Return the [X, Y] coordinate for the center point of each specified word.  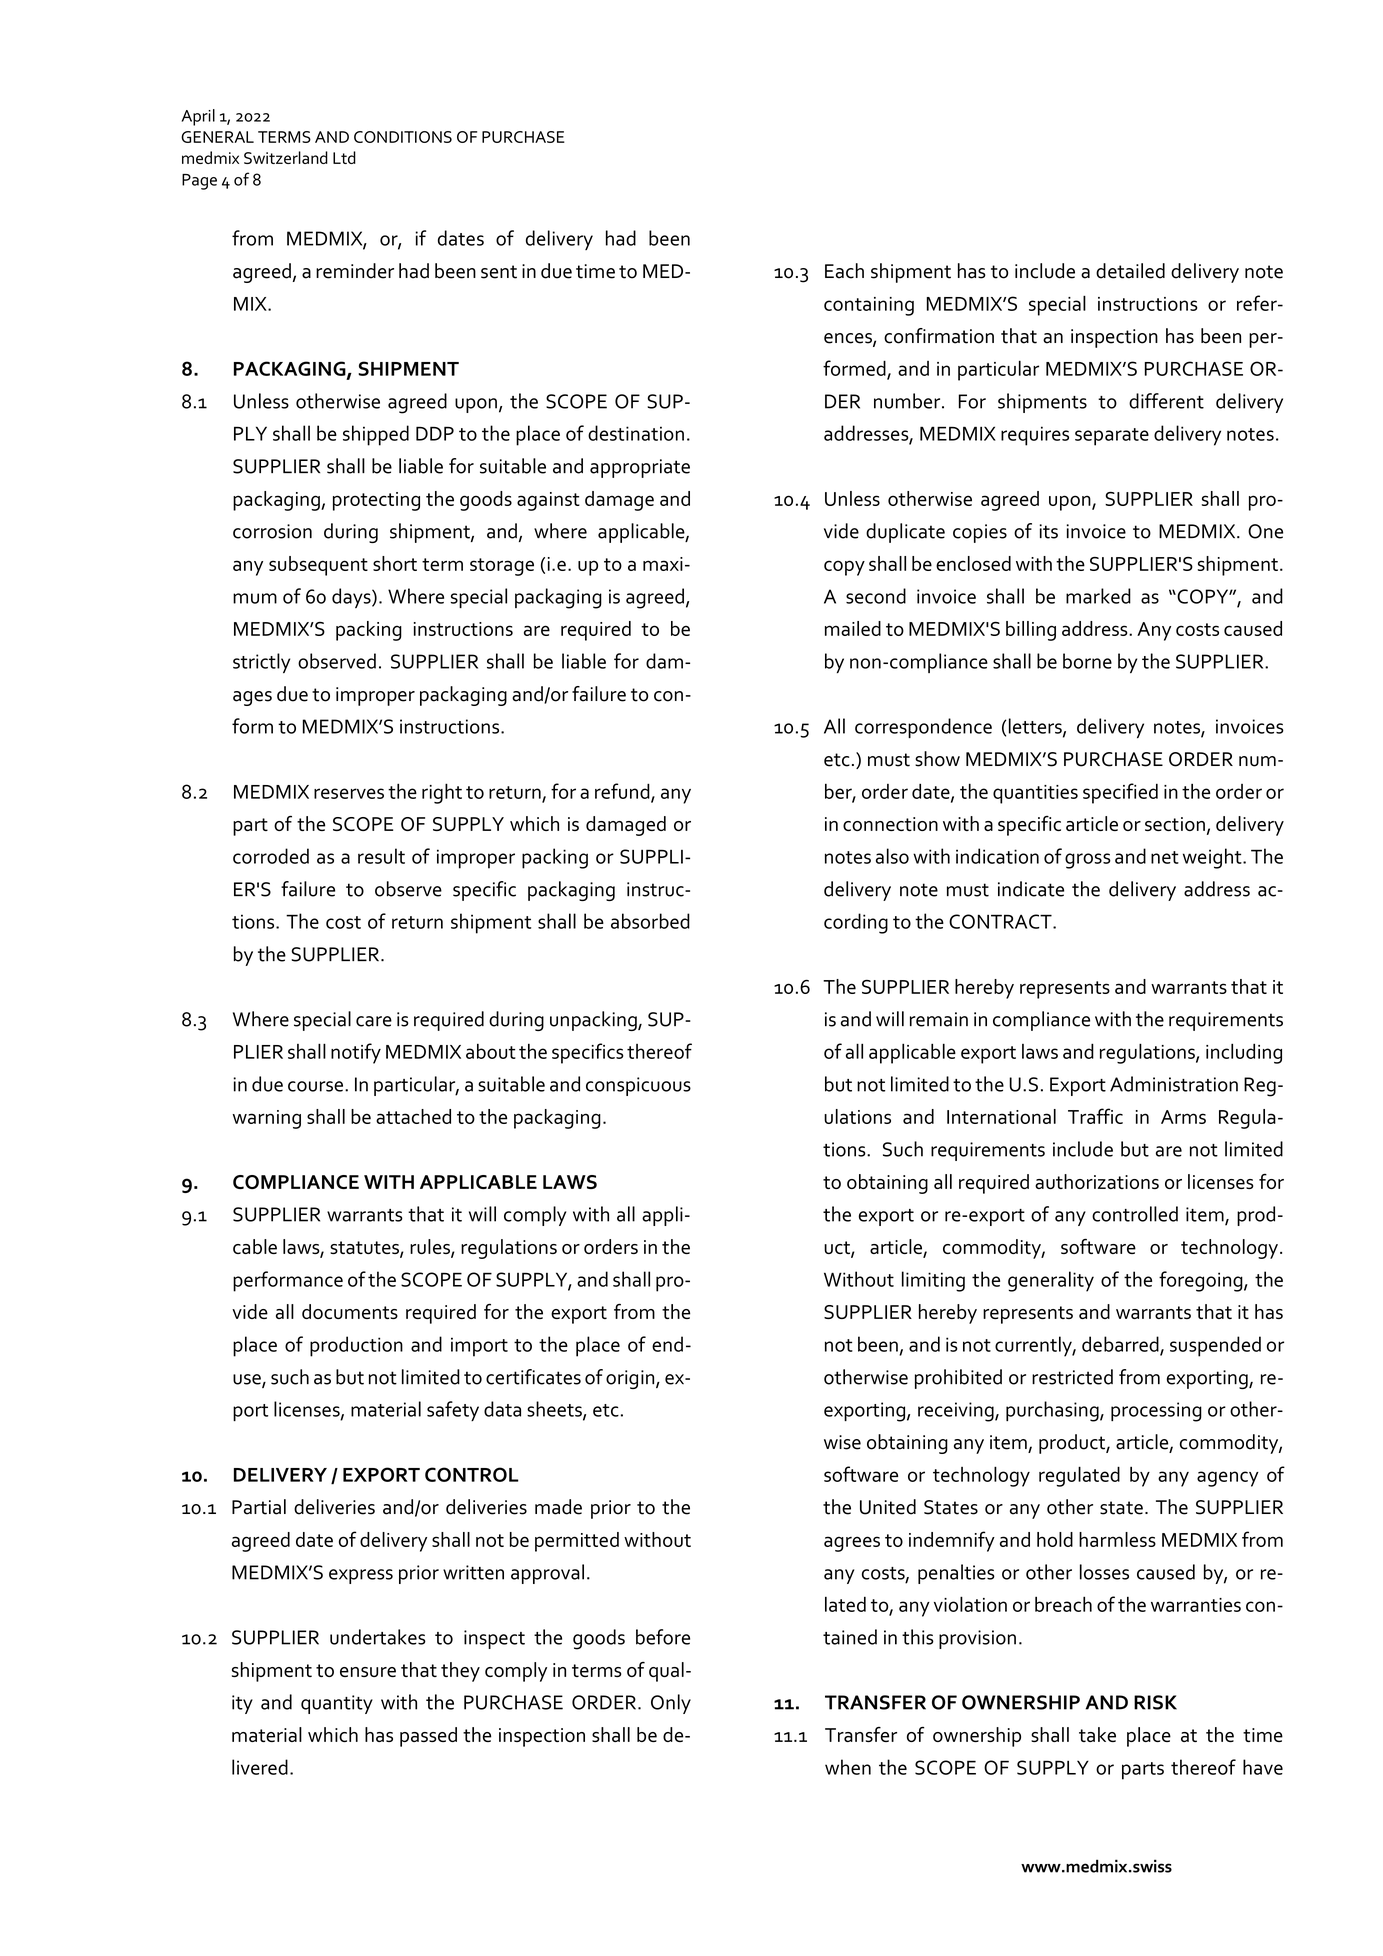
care [374, 1021]
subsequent [318, 566]
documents [350, 1311]
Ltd [344, 157]
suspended [1215, 1346]
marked [1098, 596]
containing [869, 306]
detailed [1130, 271]
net [1165, 857]
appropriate [640, 468]
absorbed [650, 921]
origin [631, 1379]
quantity [337, 1704]
